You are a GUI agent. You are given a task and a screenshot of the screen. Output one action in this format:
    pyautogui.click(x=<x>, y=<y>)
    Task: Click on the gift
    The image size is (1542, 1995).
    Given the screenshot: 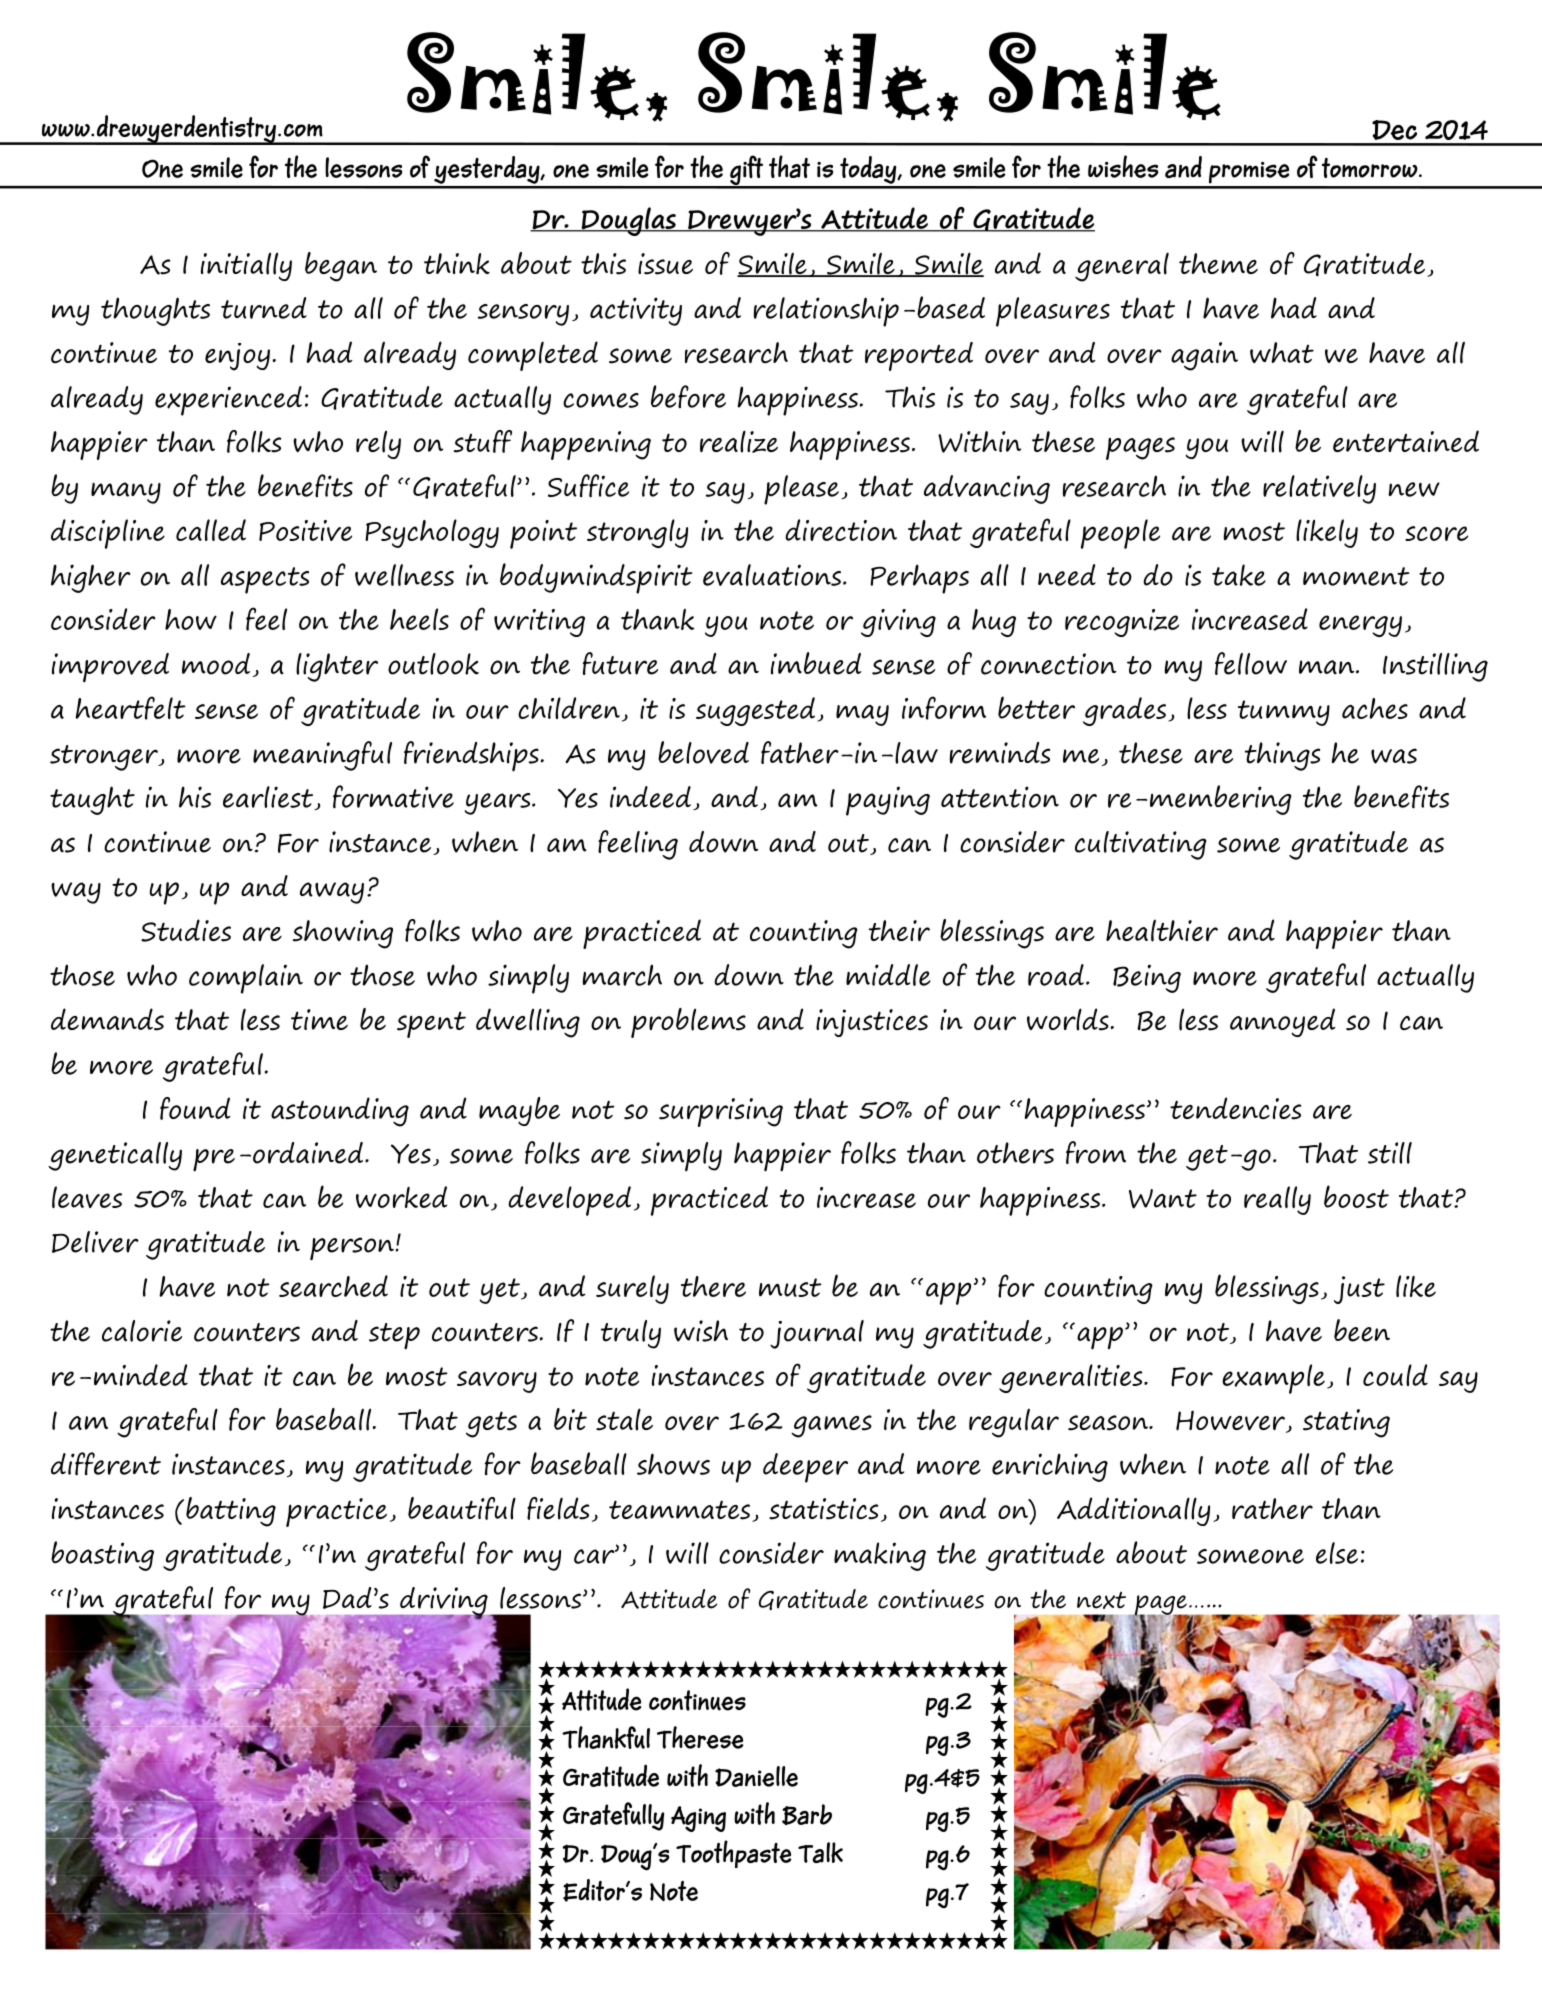 What is the action you would take?
    pyautogui.click(x=746, y=171)
